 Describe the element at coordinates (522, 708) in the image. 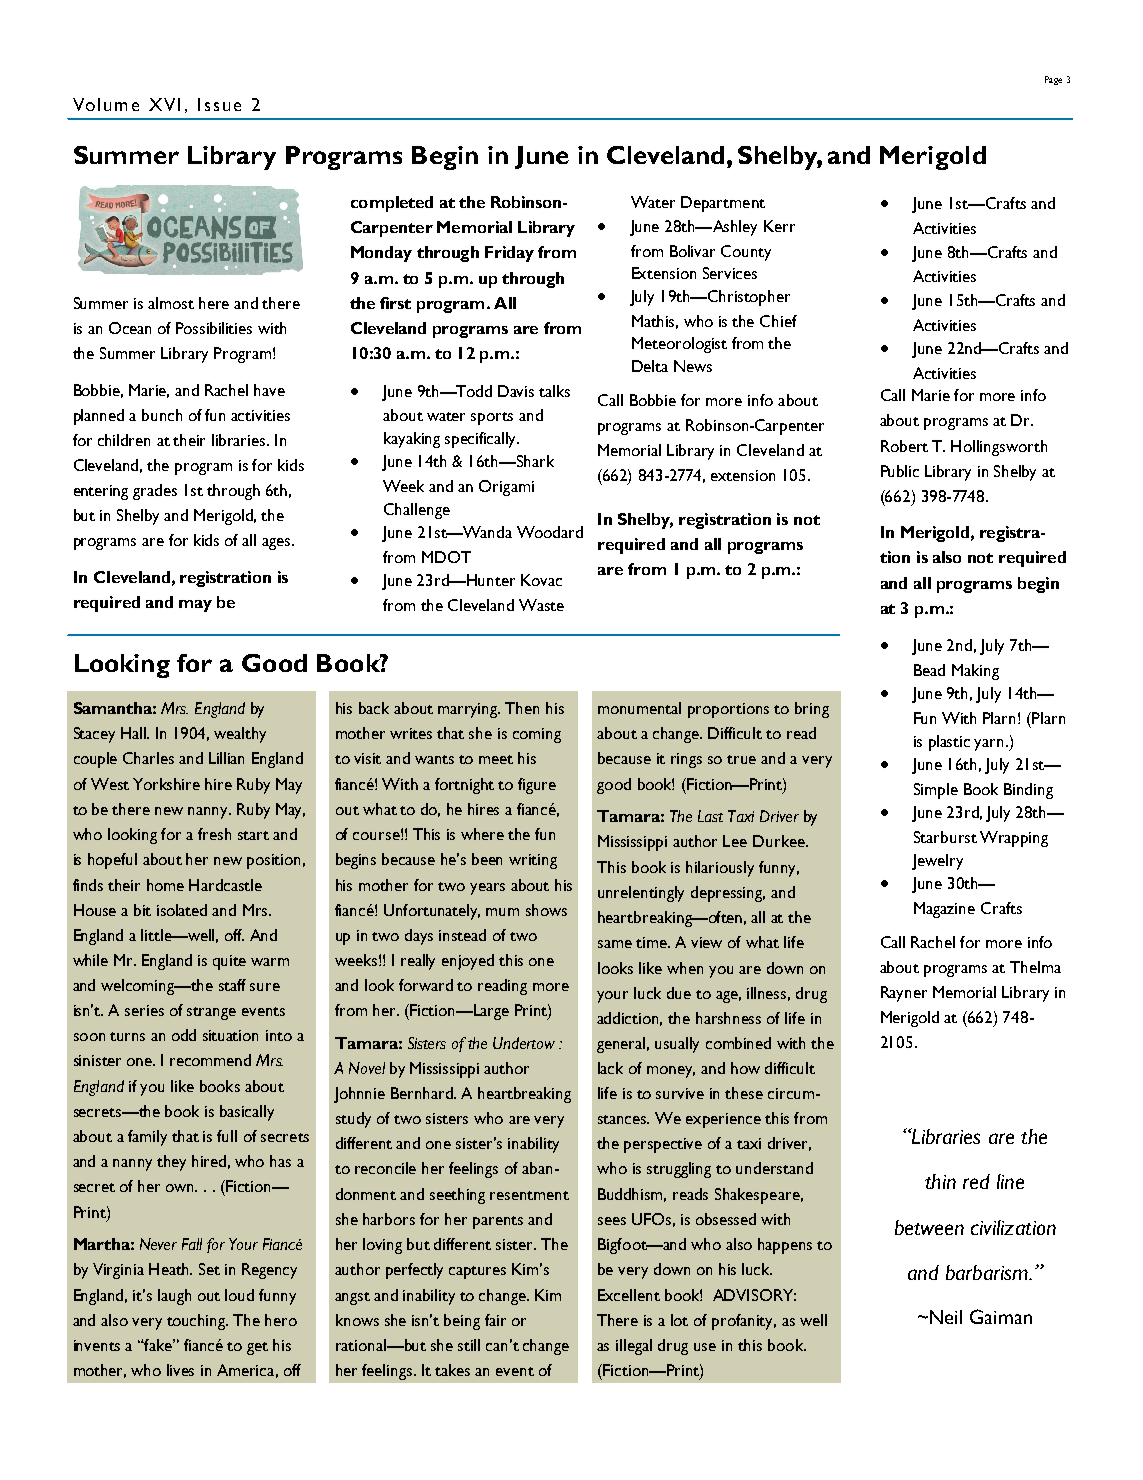

I see `Then` at that location.
